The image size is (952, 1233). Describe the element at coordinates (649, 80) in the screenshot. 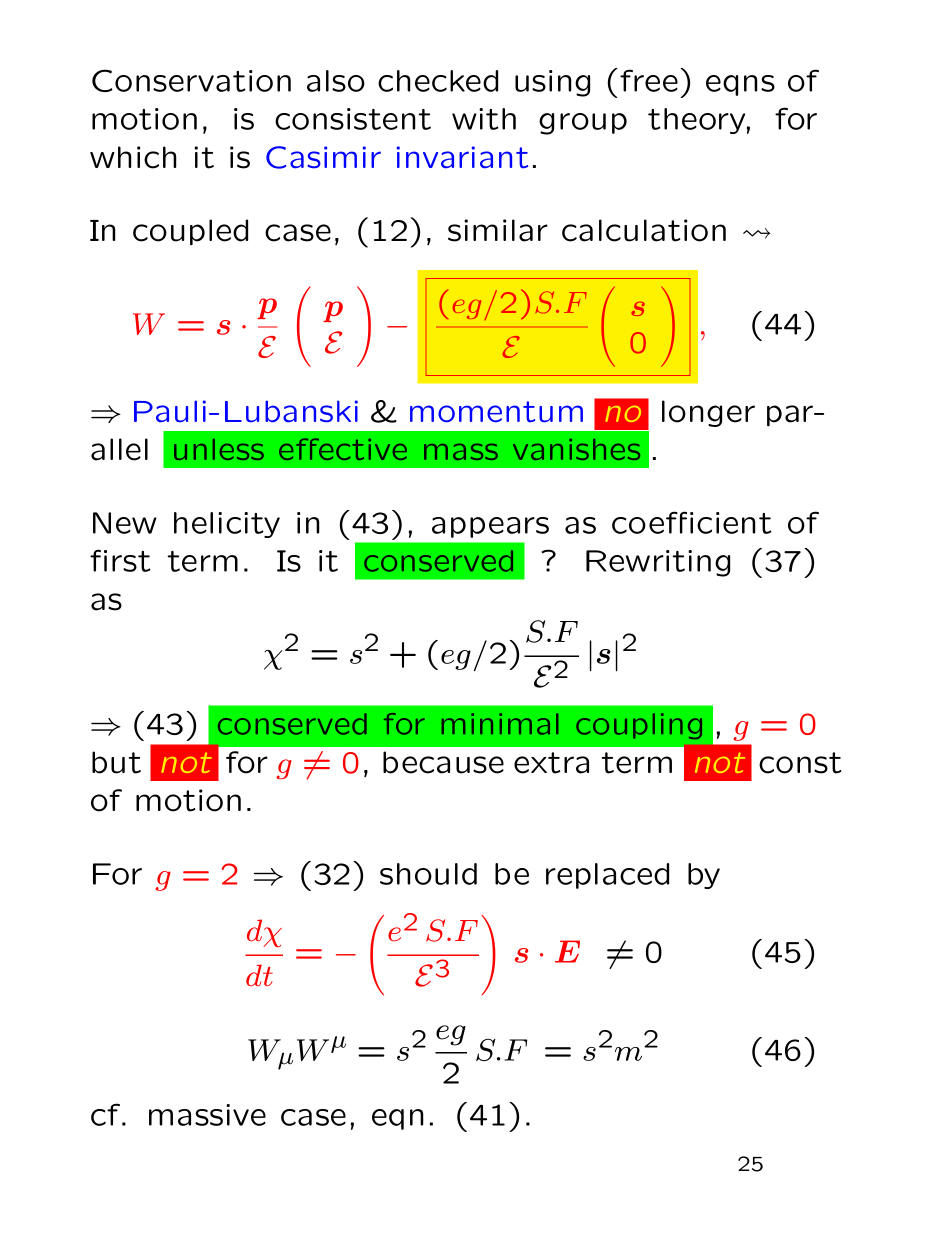

I see `free` at that location.
